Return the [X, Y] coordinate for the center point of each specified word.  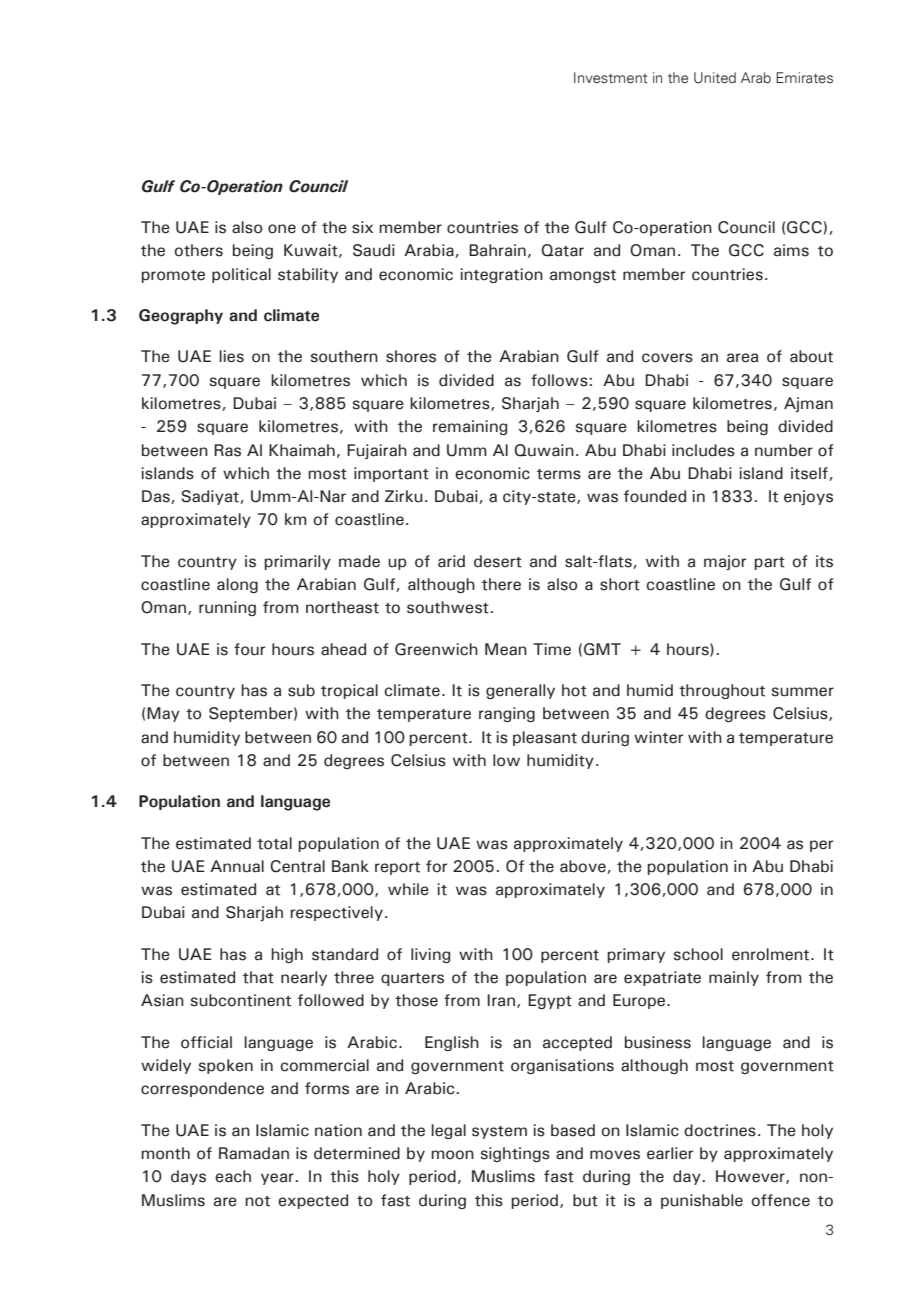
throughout [722, 691]
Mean [506, 649]
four [249, 649]
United [715, 78]
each [233, 1176]
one [282, 229]
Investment [610, 78]
